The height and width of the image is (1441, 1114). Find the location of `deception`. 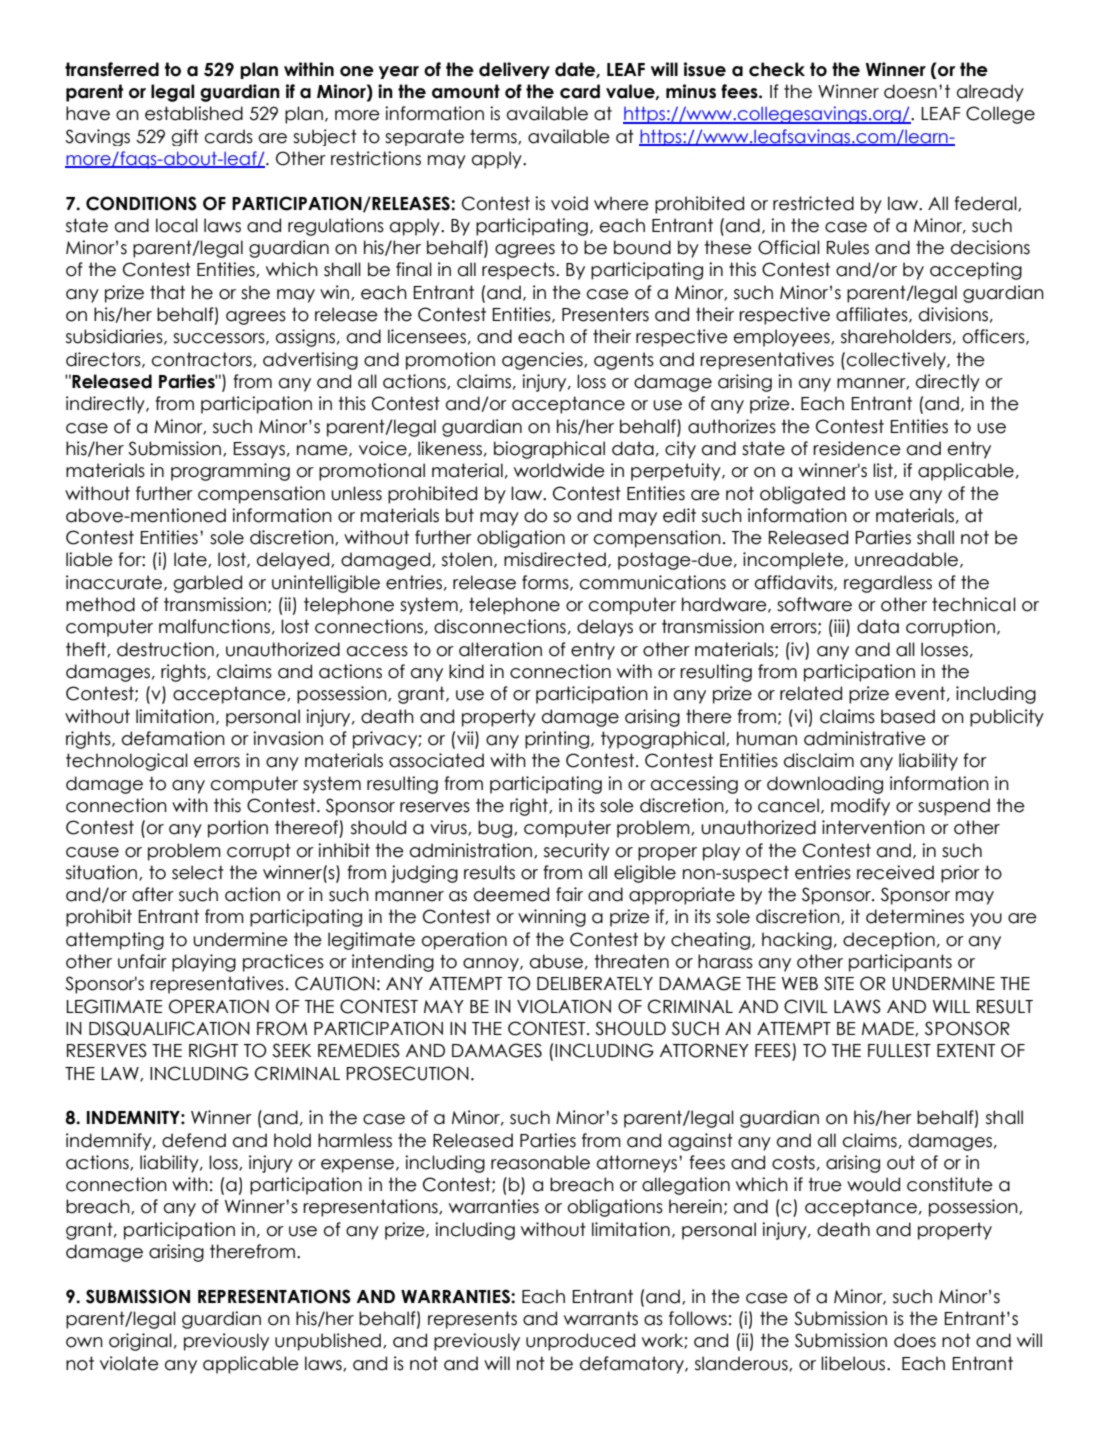

deception is located at coordinates (889, 941).
